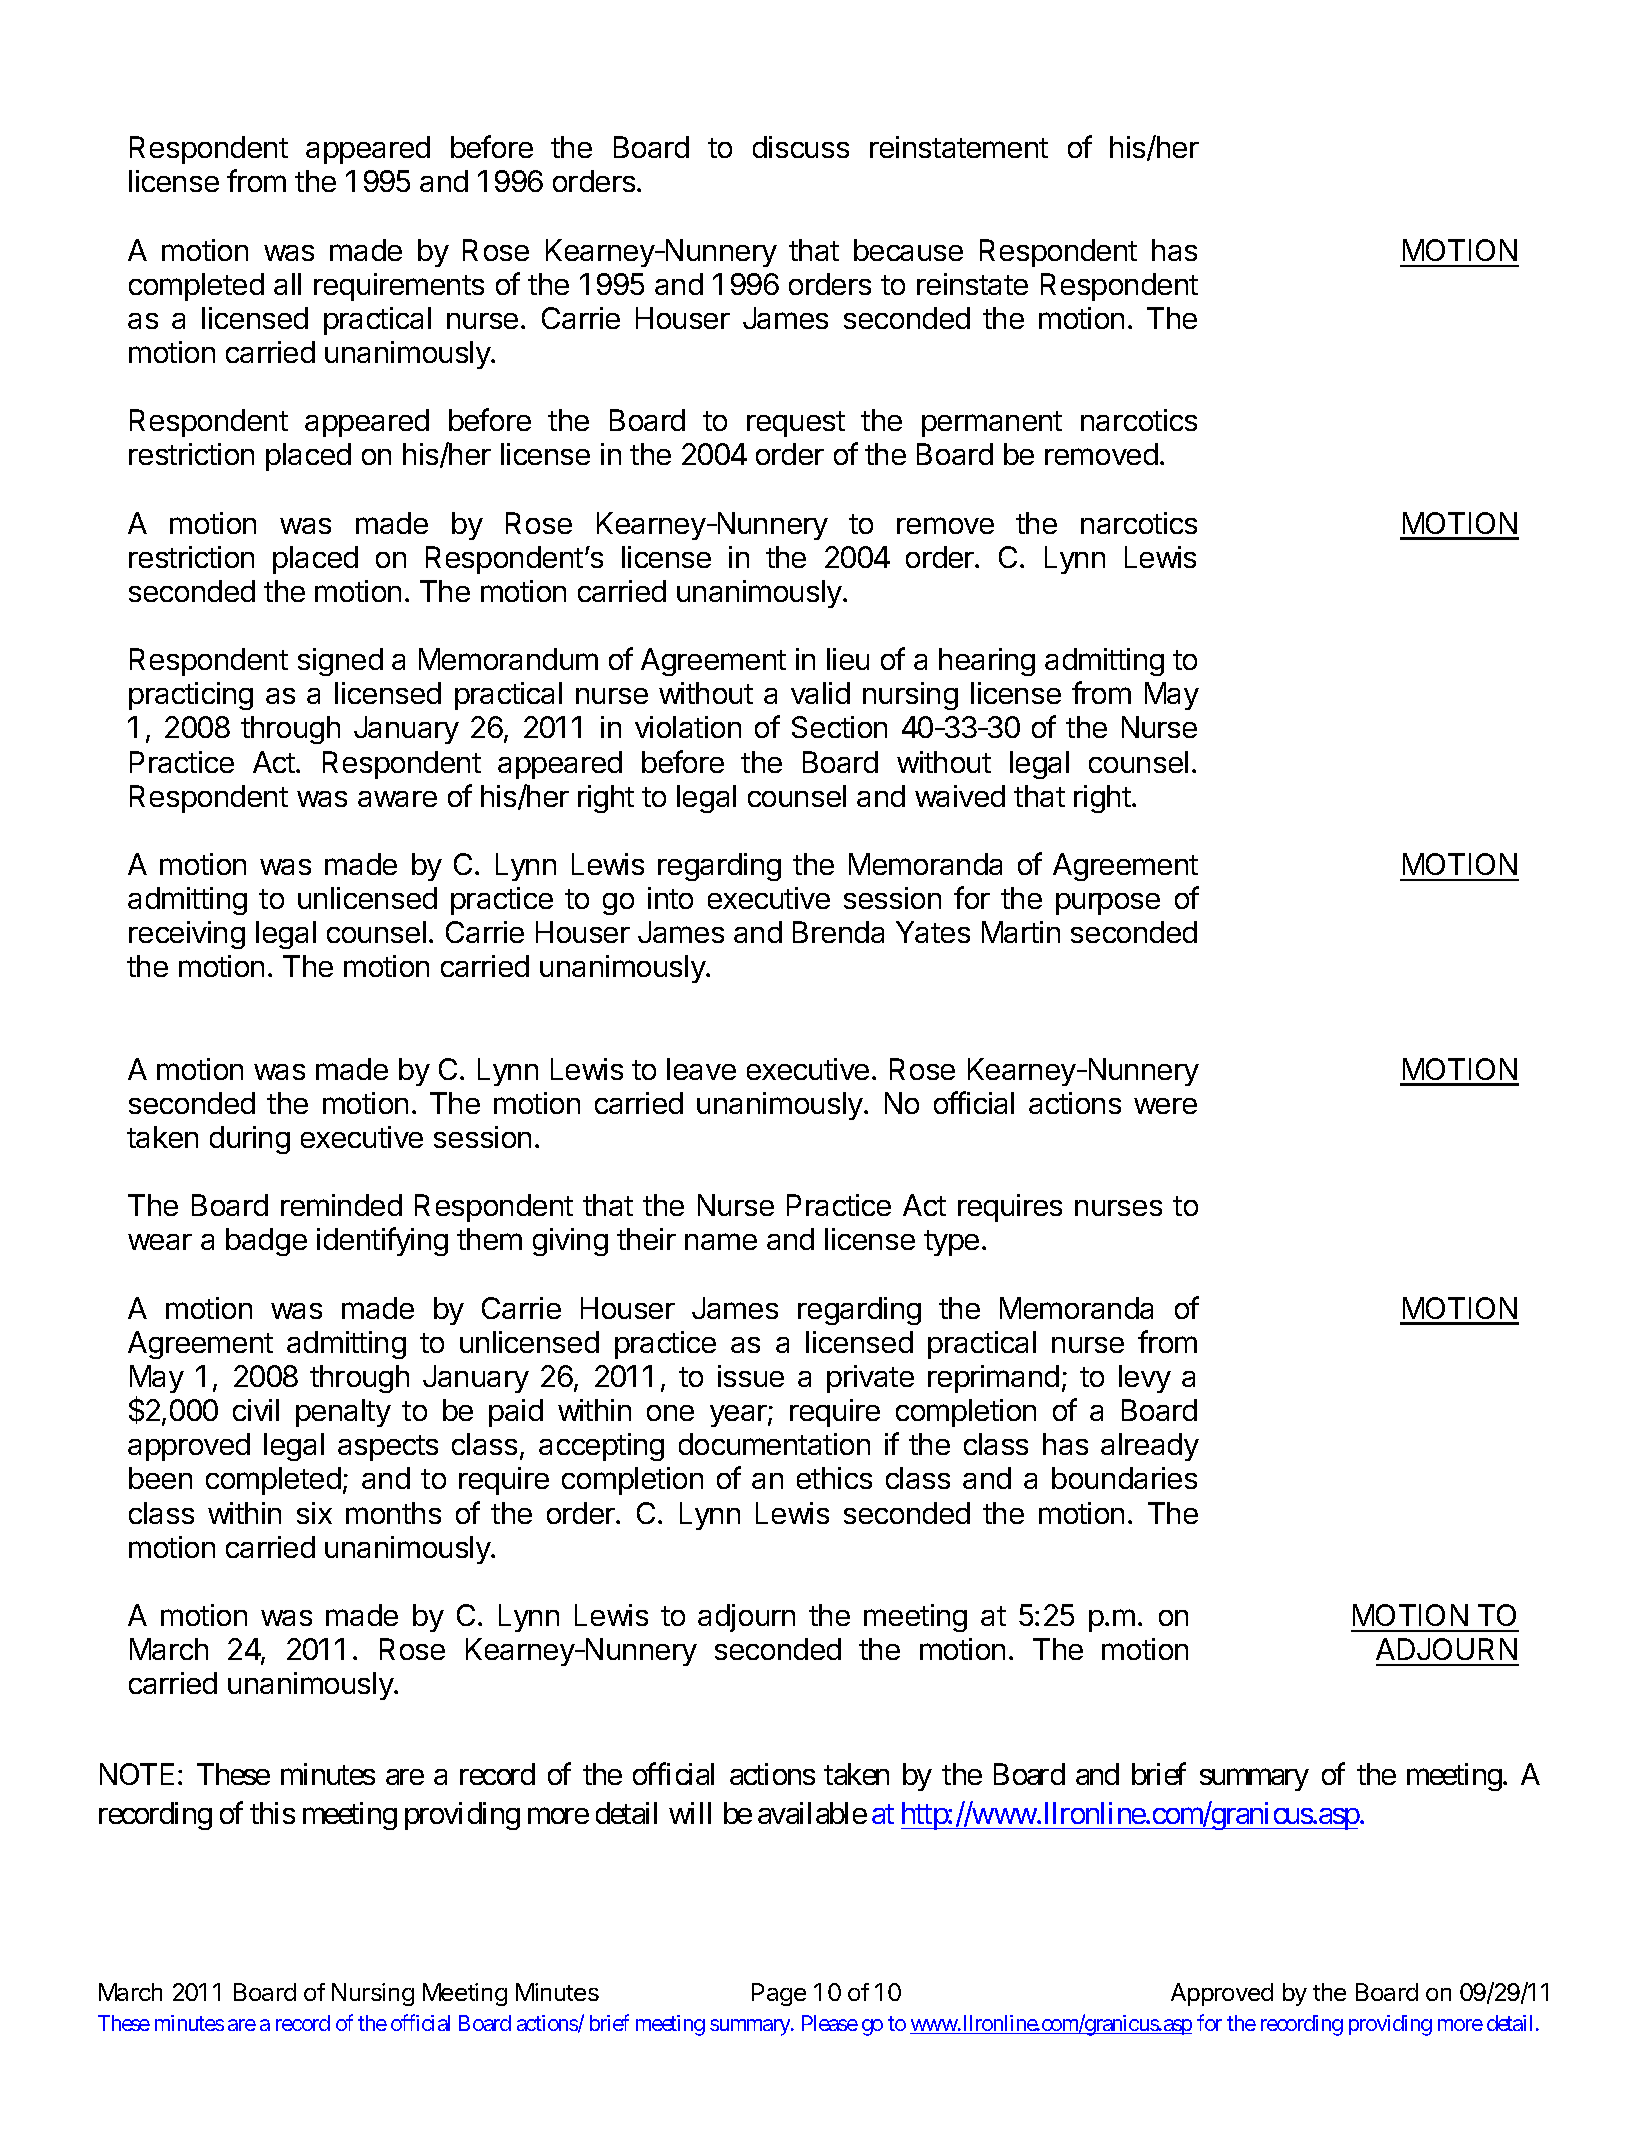 The image size is (1651, 2137). Describe the element at coordinates (908, 250) in the screenshot. I see `because` at that location.
